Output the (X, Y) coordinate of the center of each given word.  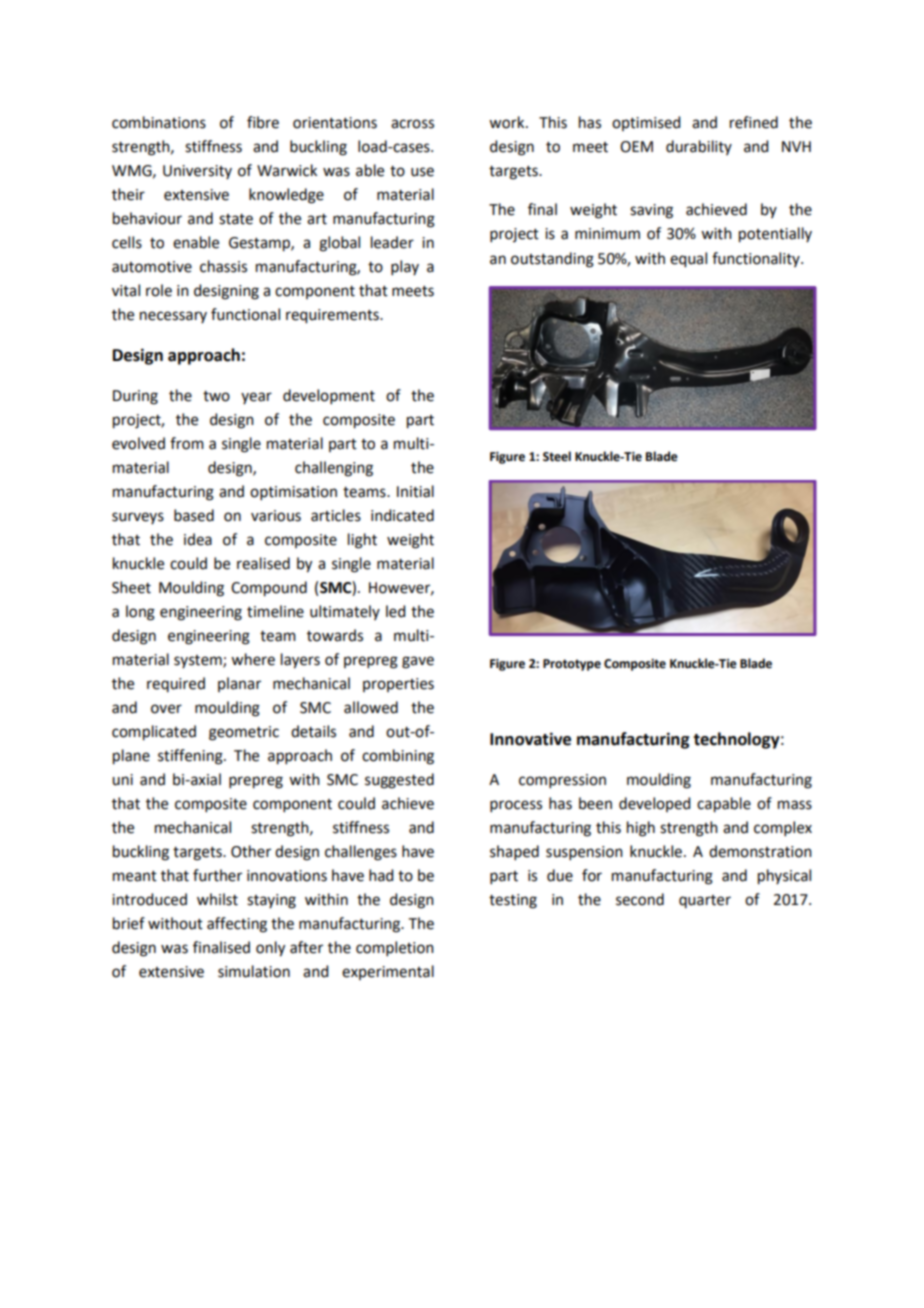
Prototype (572, 665)
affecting (237, 925)
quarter (705, 901)
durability (699, 147)
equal (688, 260)
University (197, 172)
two (216, 396)
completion (395, 948)
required (176, 684)
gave (418, 662)
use (422, 172)
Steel (557, 456)
